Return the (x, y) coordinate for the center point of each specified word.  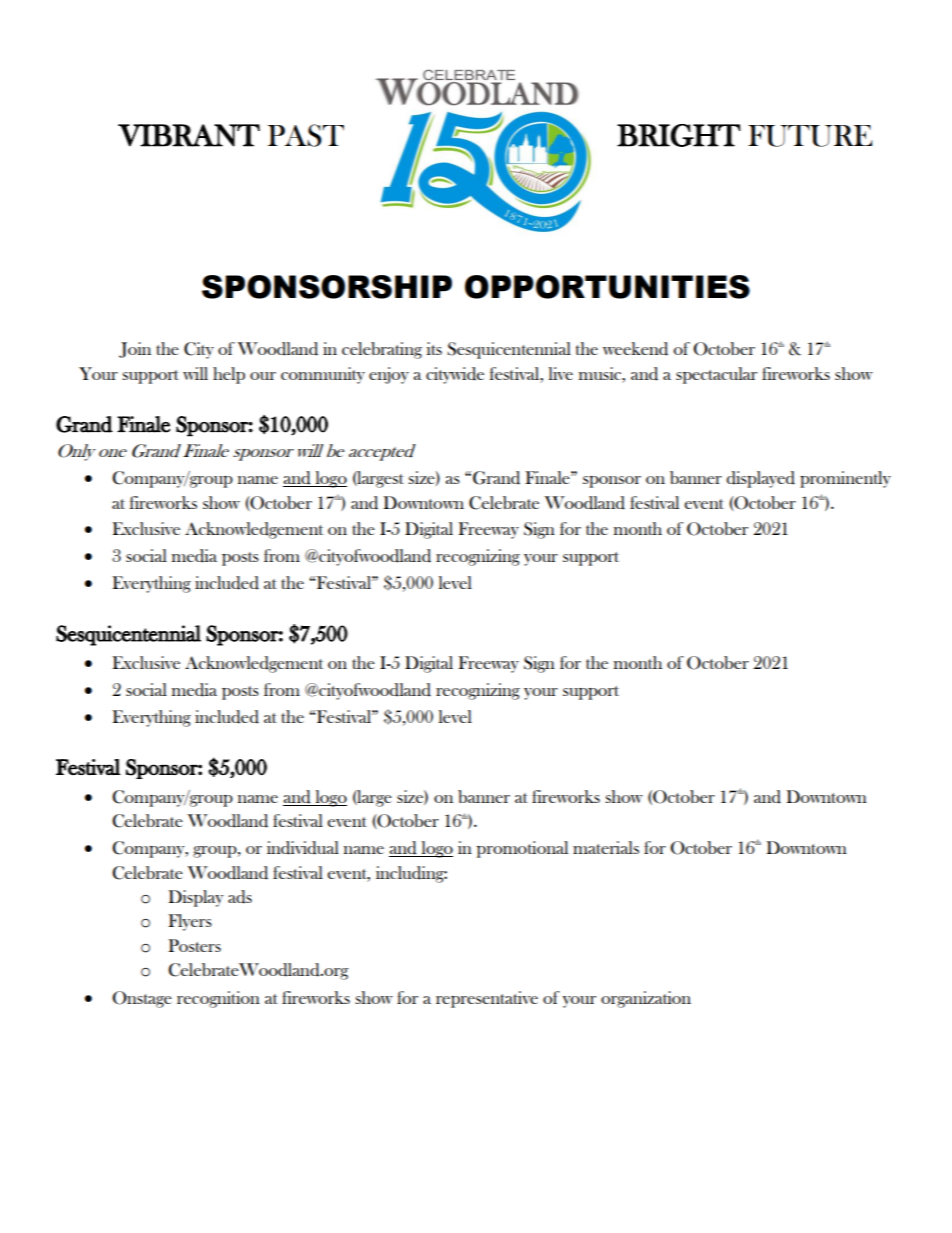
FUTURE (810, 136)
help (229, 375)
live (561, 373)
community (323, 375)
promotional (522, 849)
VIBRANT (189, 135)
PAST (306, 135)
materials (606, 847)
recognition (218, 999)
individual (303, 848)
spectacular (716, 375)
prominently (845, 479)
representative (487, 999)
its (434, 348)
